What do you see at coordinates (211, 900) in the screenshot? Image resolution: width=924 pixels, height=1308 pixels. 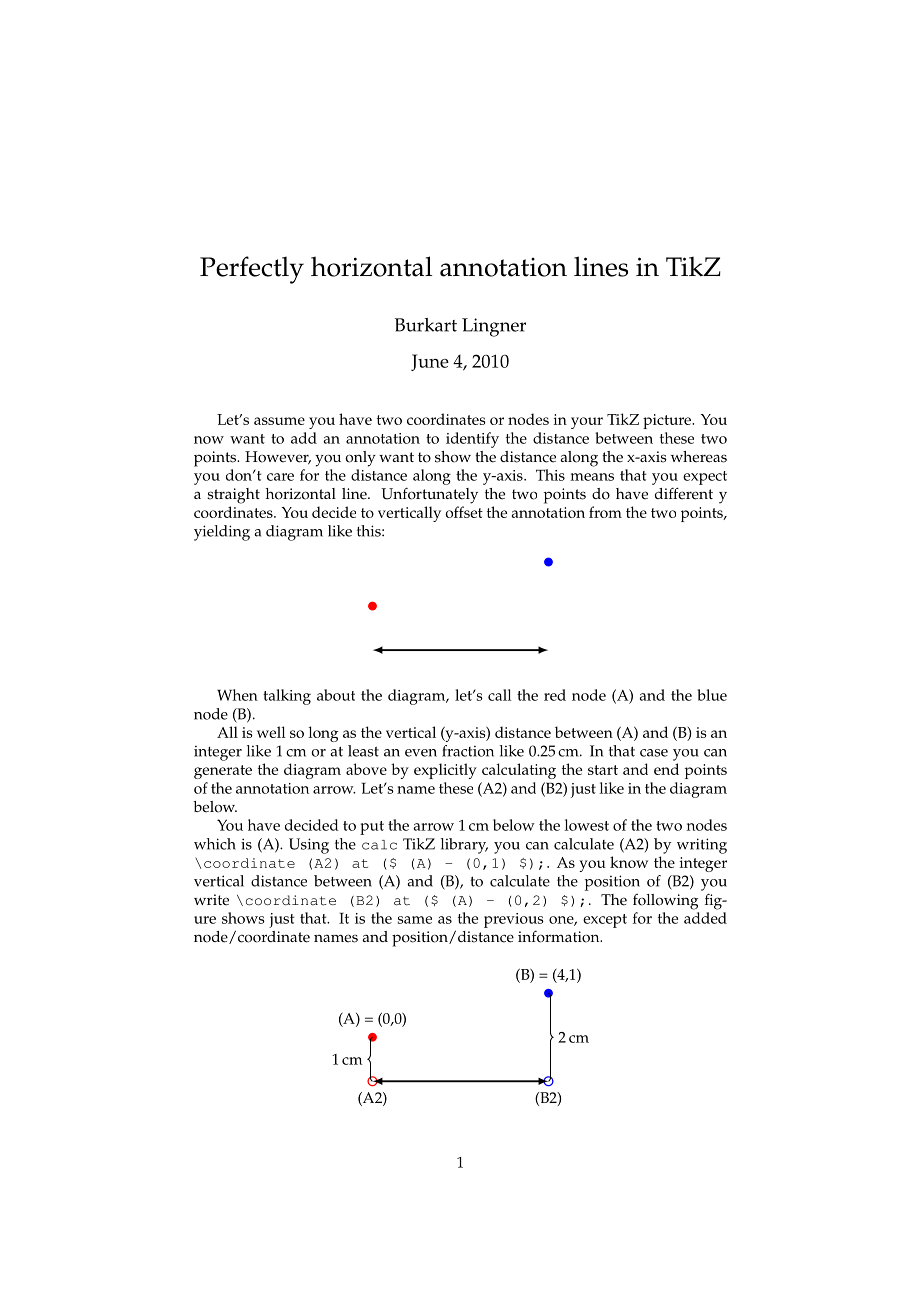 I see `write` at bounding box center [211, 900].
